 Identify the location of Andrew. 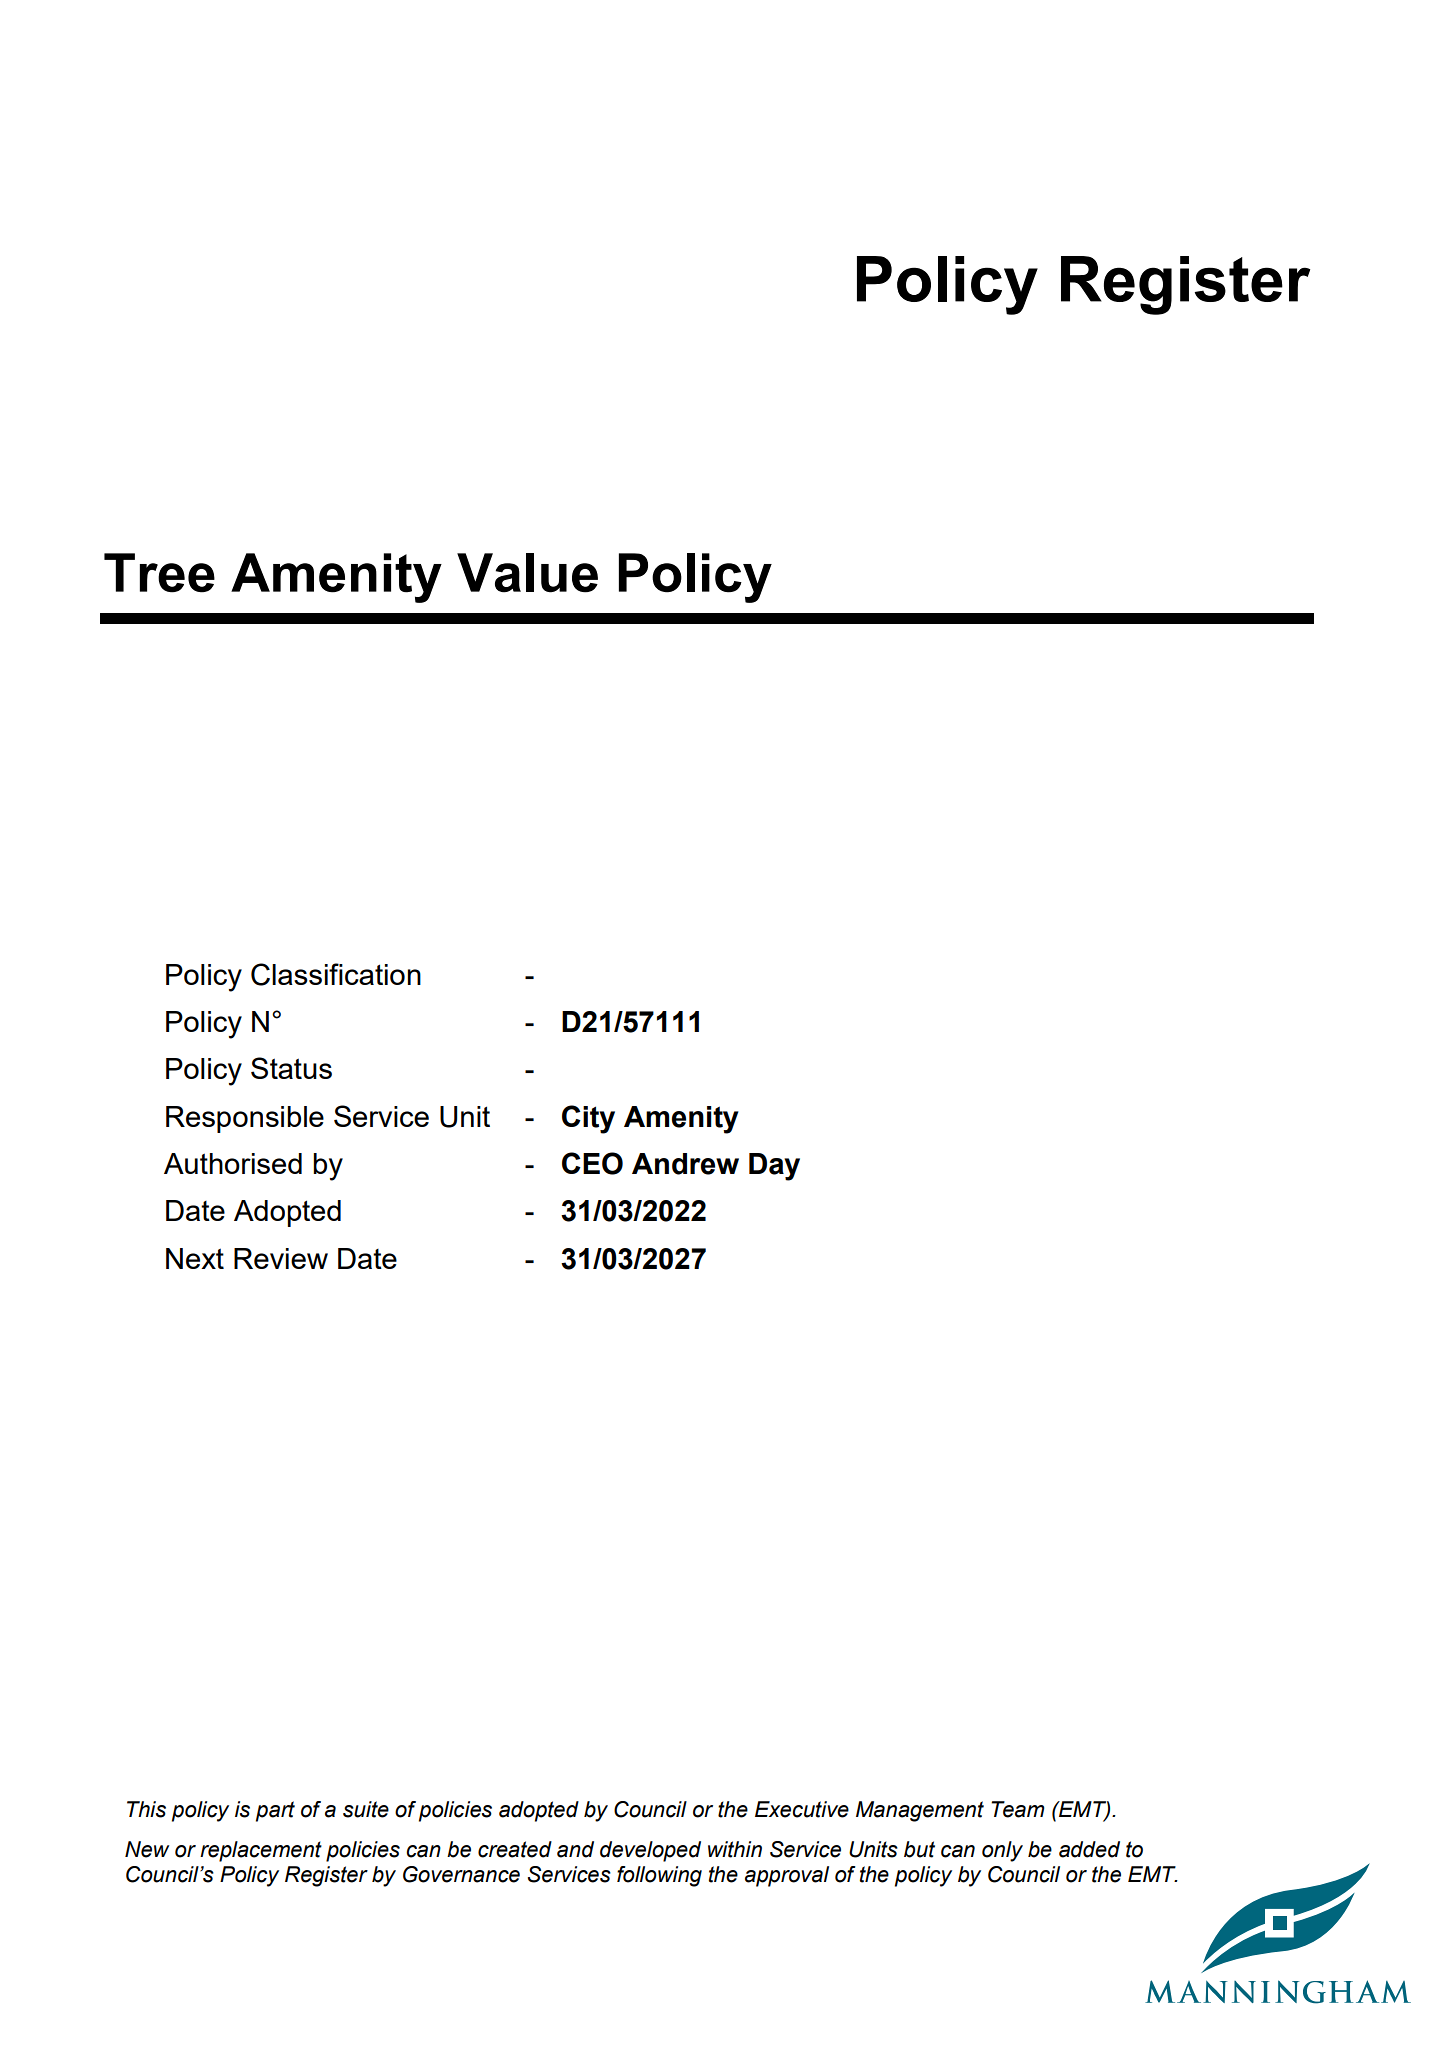
(685, 1164).
